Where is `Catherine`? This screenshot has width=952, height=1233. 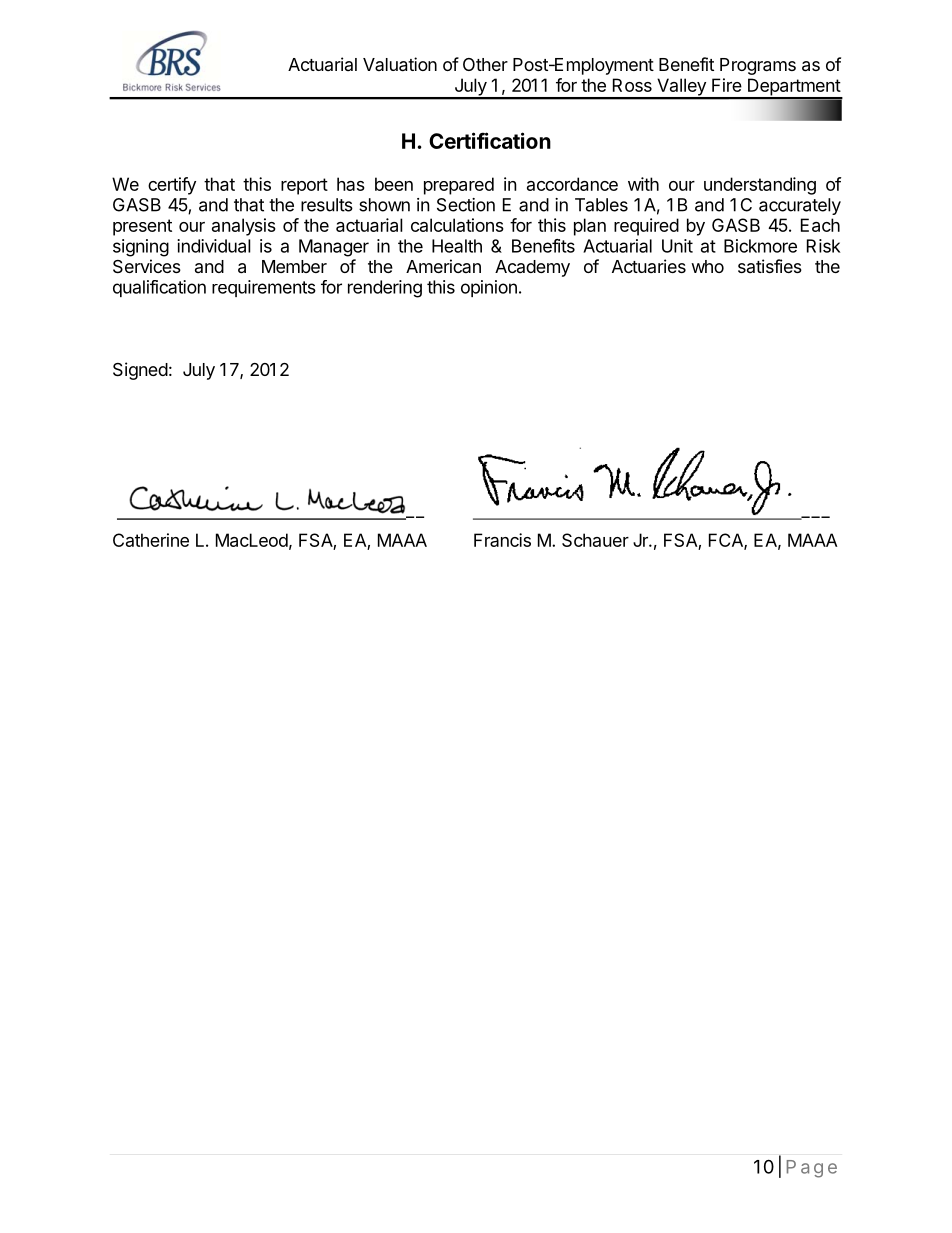
Catherine is located at coordinates (151, 540).
